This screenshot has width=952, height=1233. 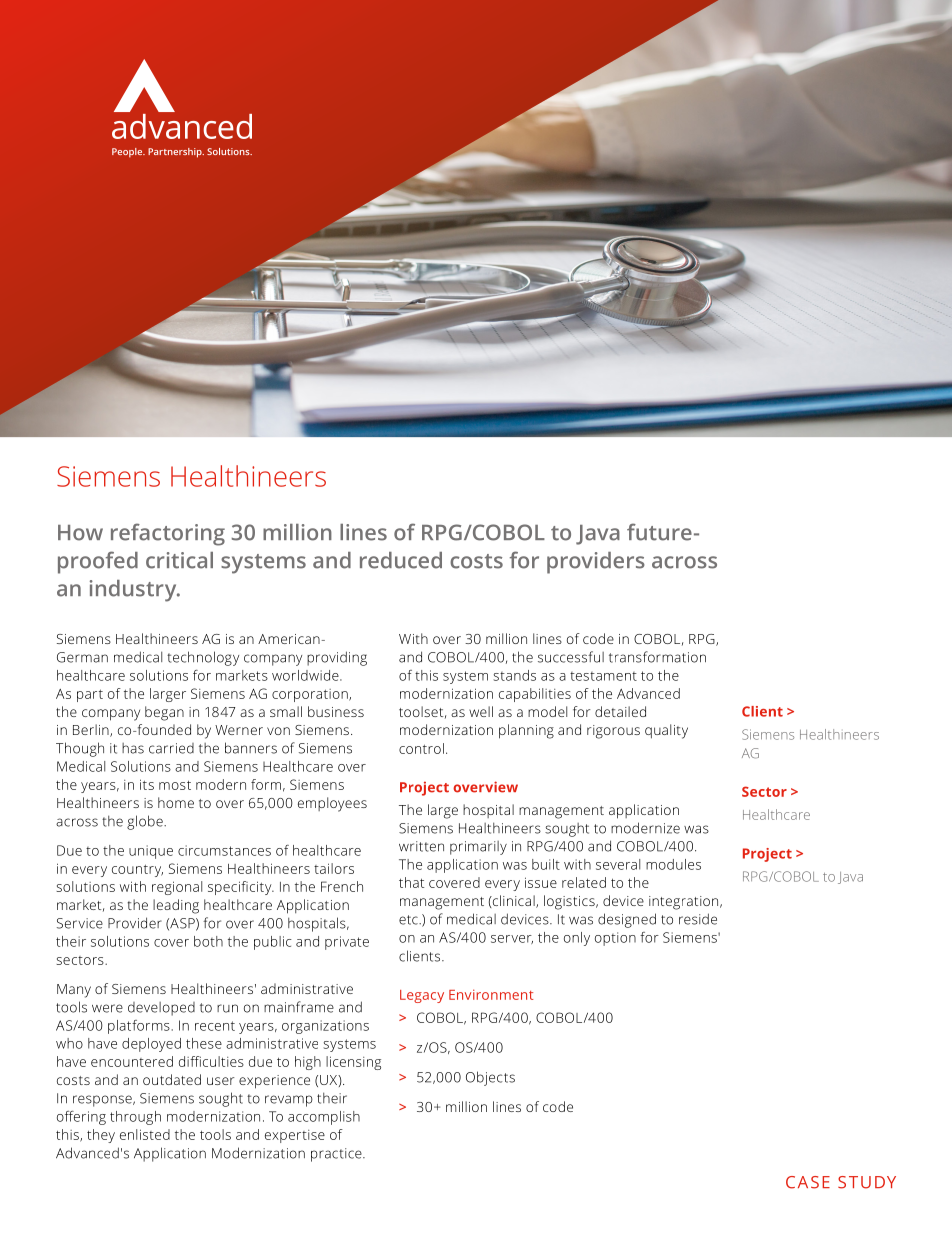 I want to click on has, so click(x=133, y=748).
